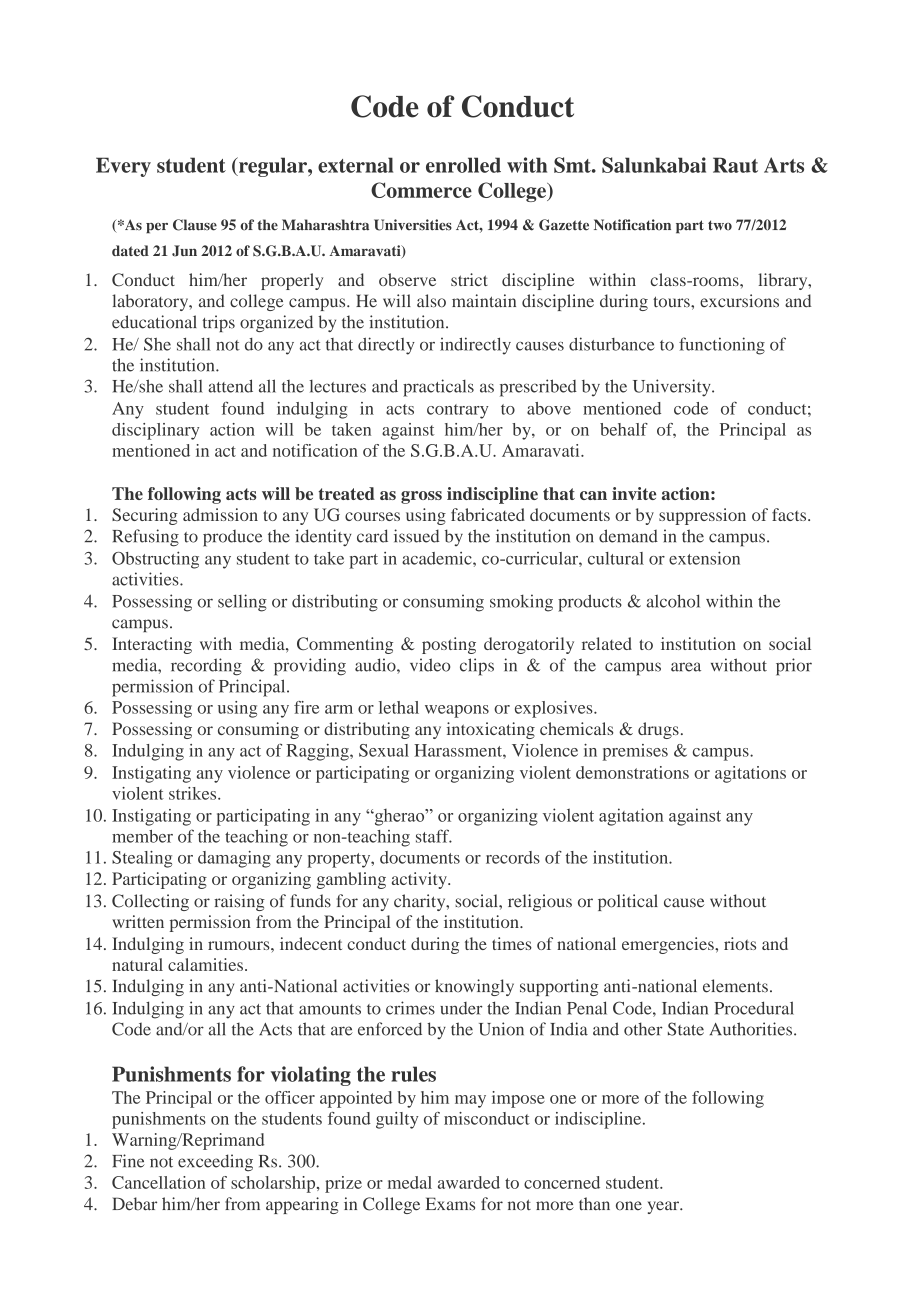  Describe the element at coordinates (195, 225) in the screenshot. I see `Clause` at that location.
